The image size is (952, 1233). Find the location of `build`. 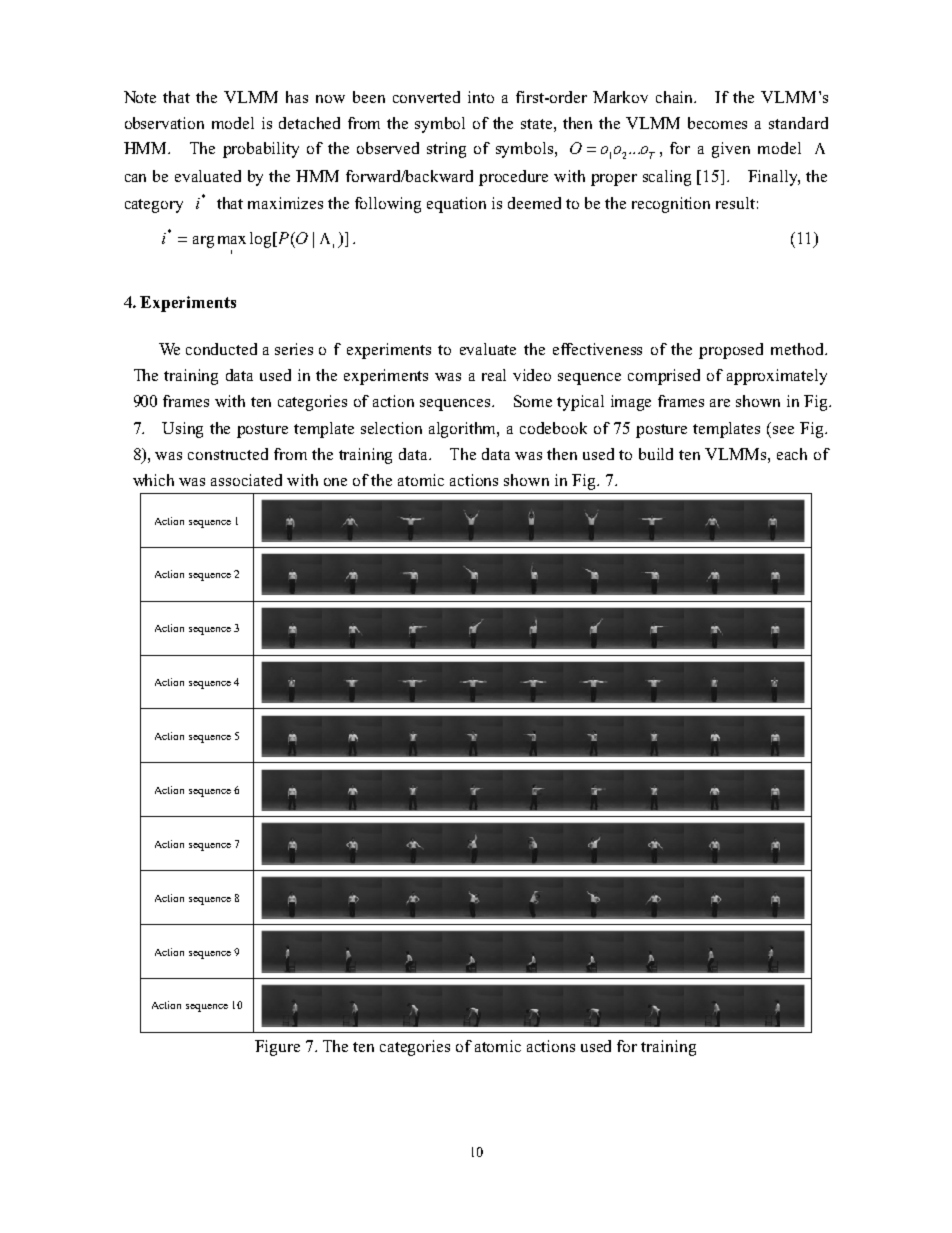

build is located at coordinates (656, 454).
